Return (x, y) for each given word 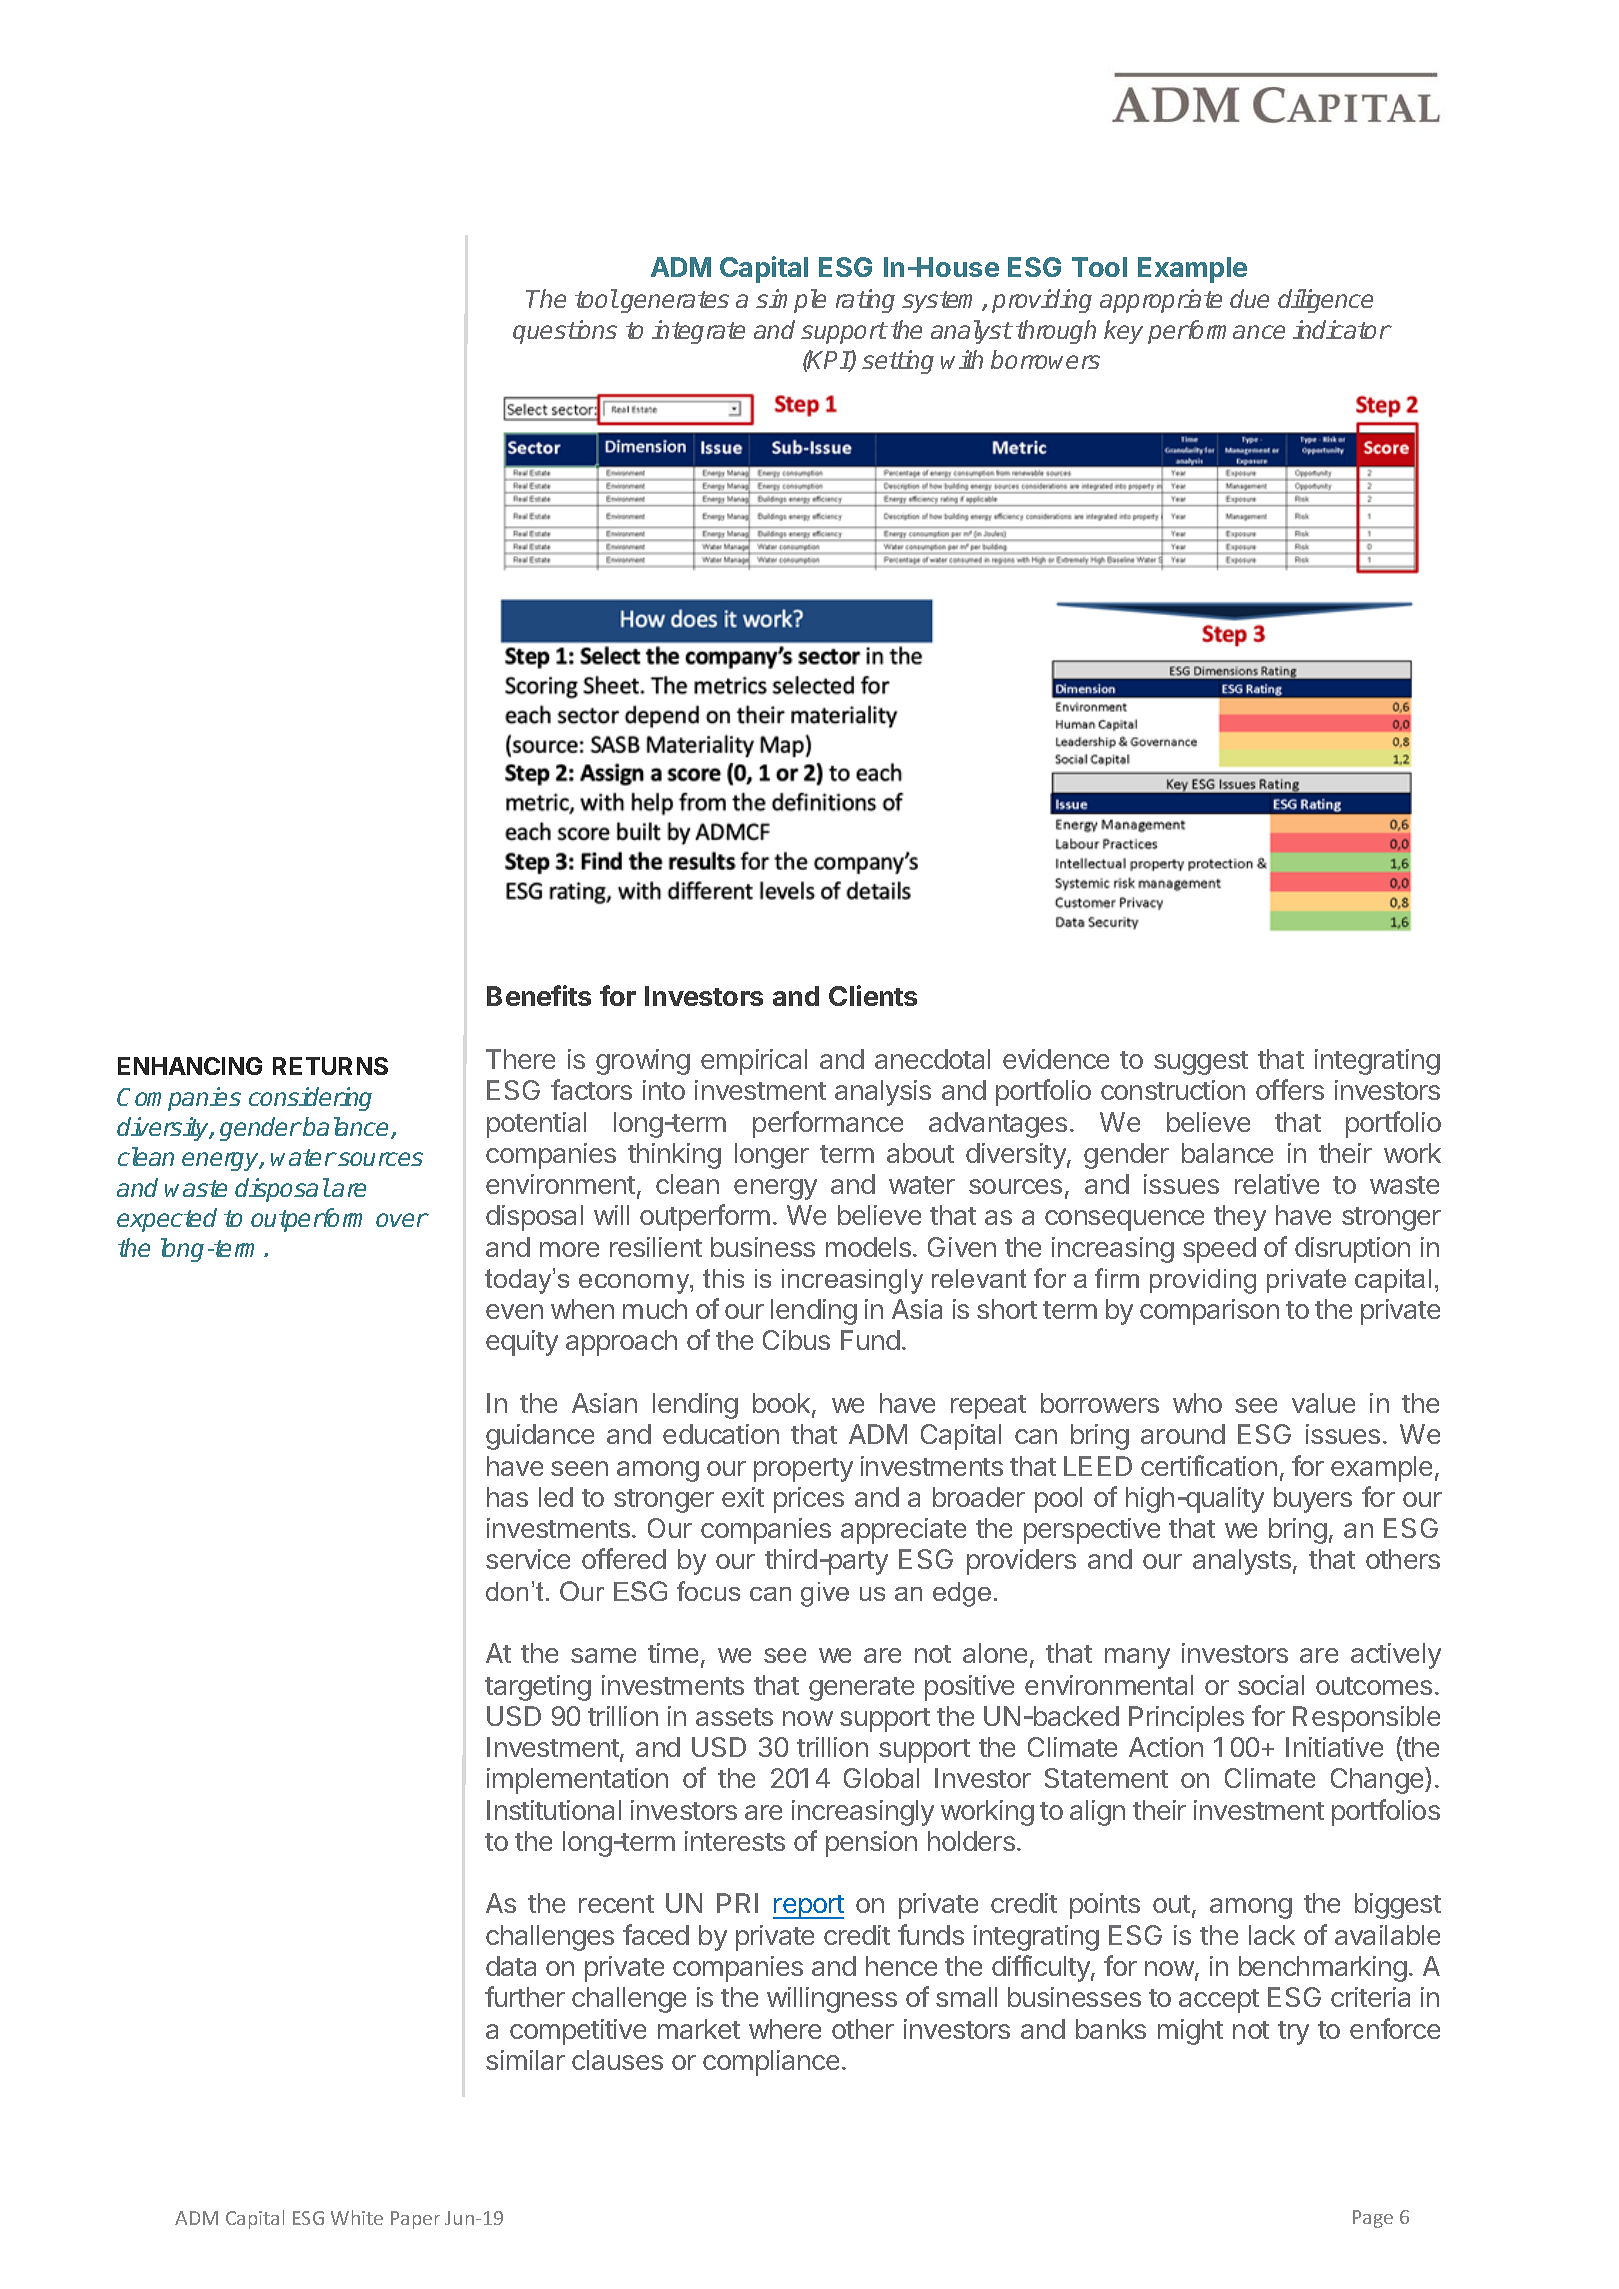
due (1249, 298)
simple (791, 301)
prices (809, 1500)
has (507, 1497)
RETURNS (330, 1066)
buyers (1313, 1500)
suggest (1201, 1063)
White (357, 2217)
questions (565, 332)
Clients (873, 995)
